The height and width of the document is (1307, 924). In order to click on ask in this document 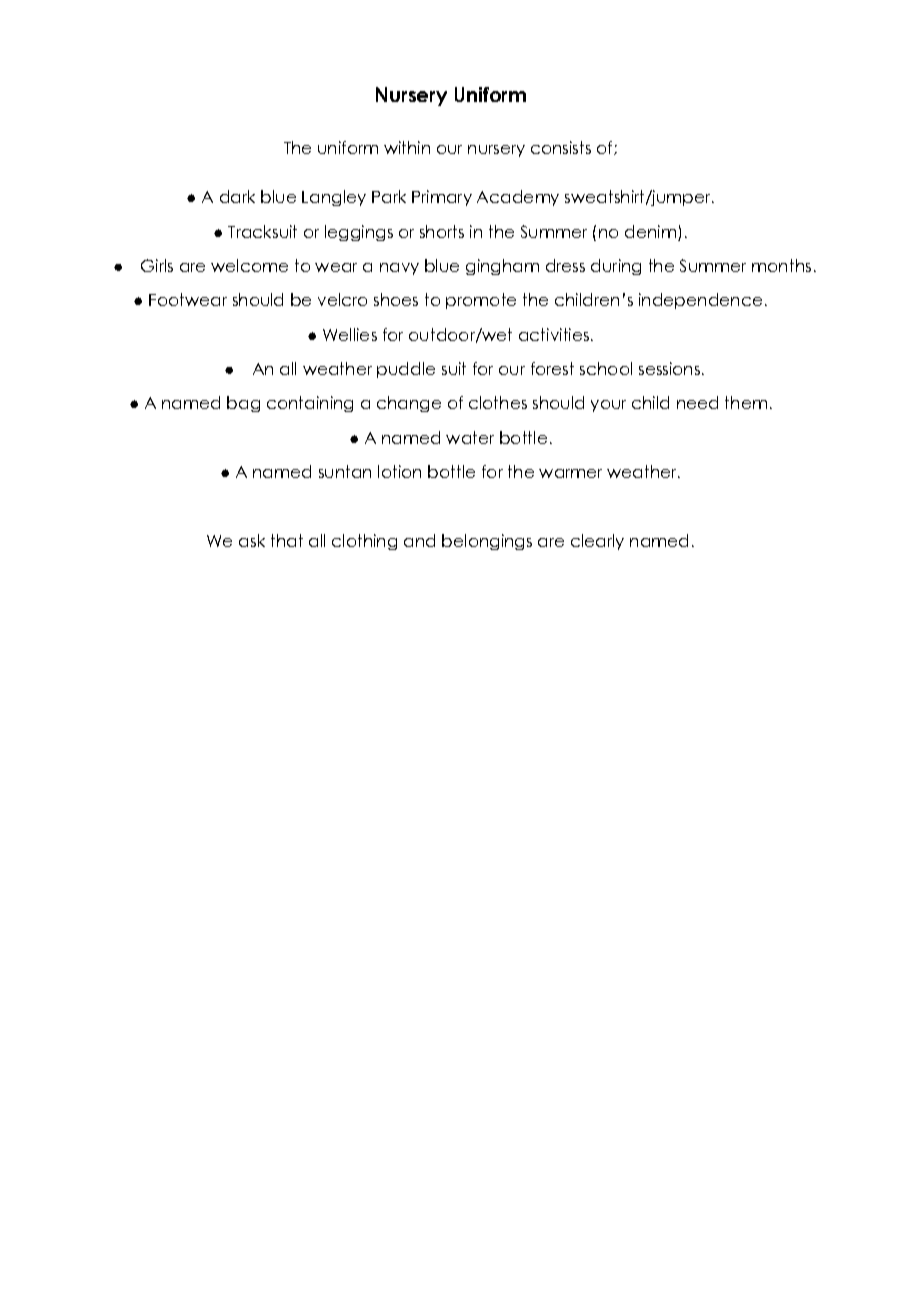, I will do `click(252, 540)`.
